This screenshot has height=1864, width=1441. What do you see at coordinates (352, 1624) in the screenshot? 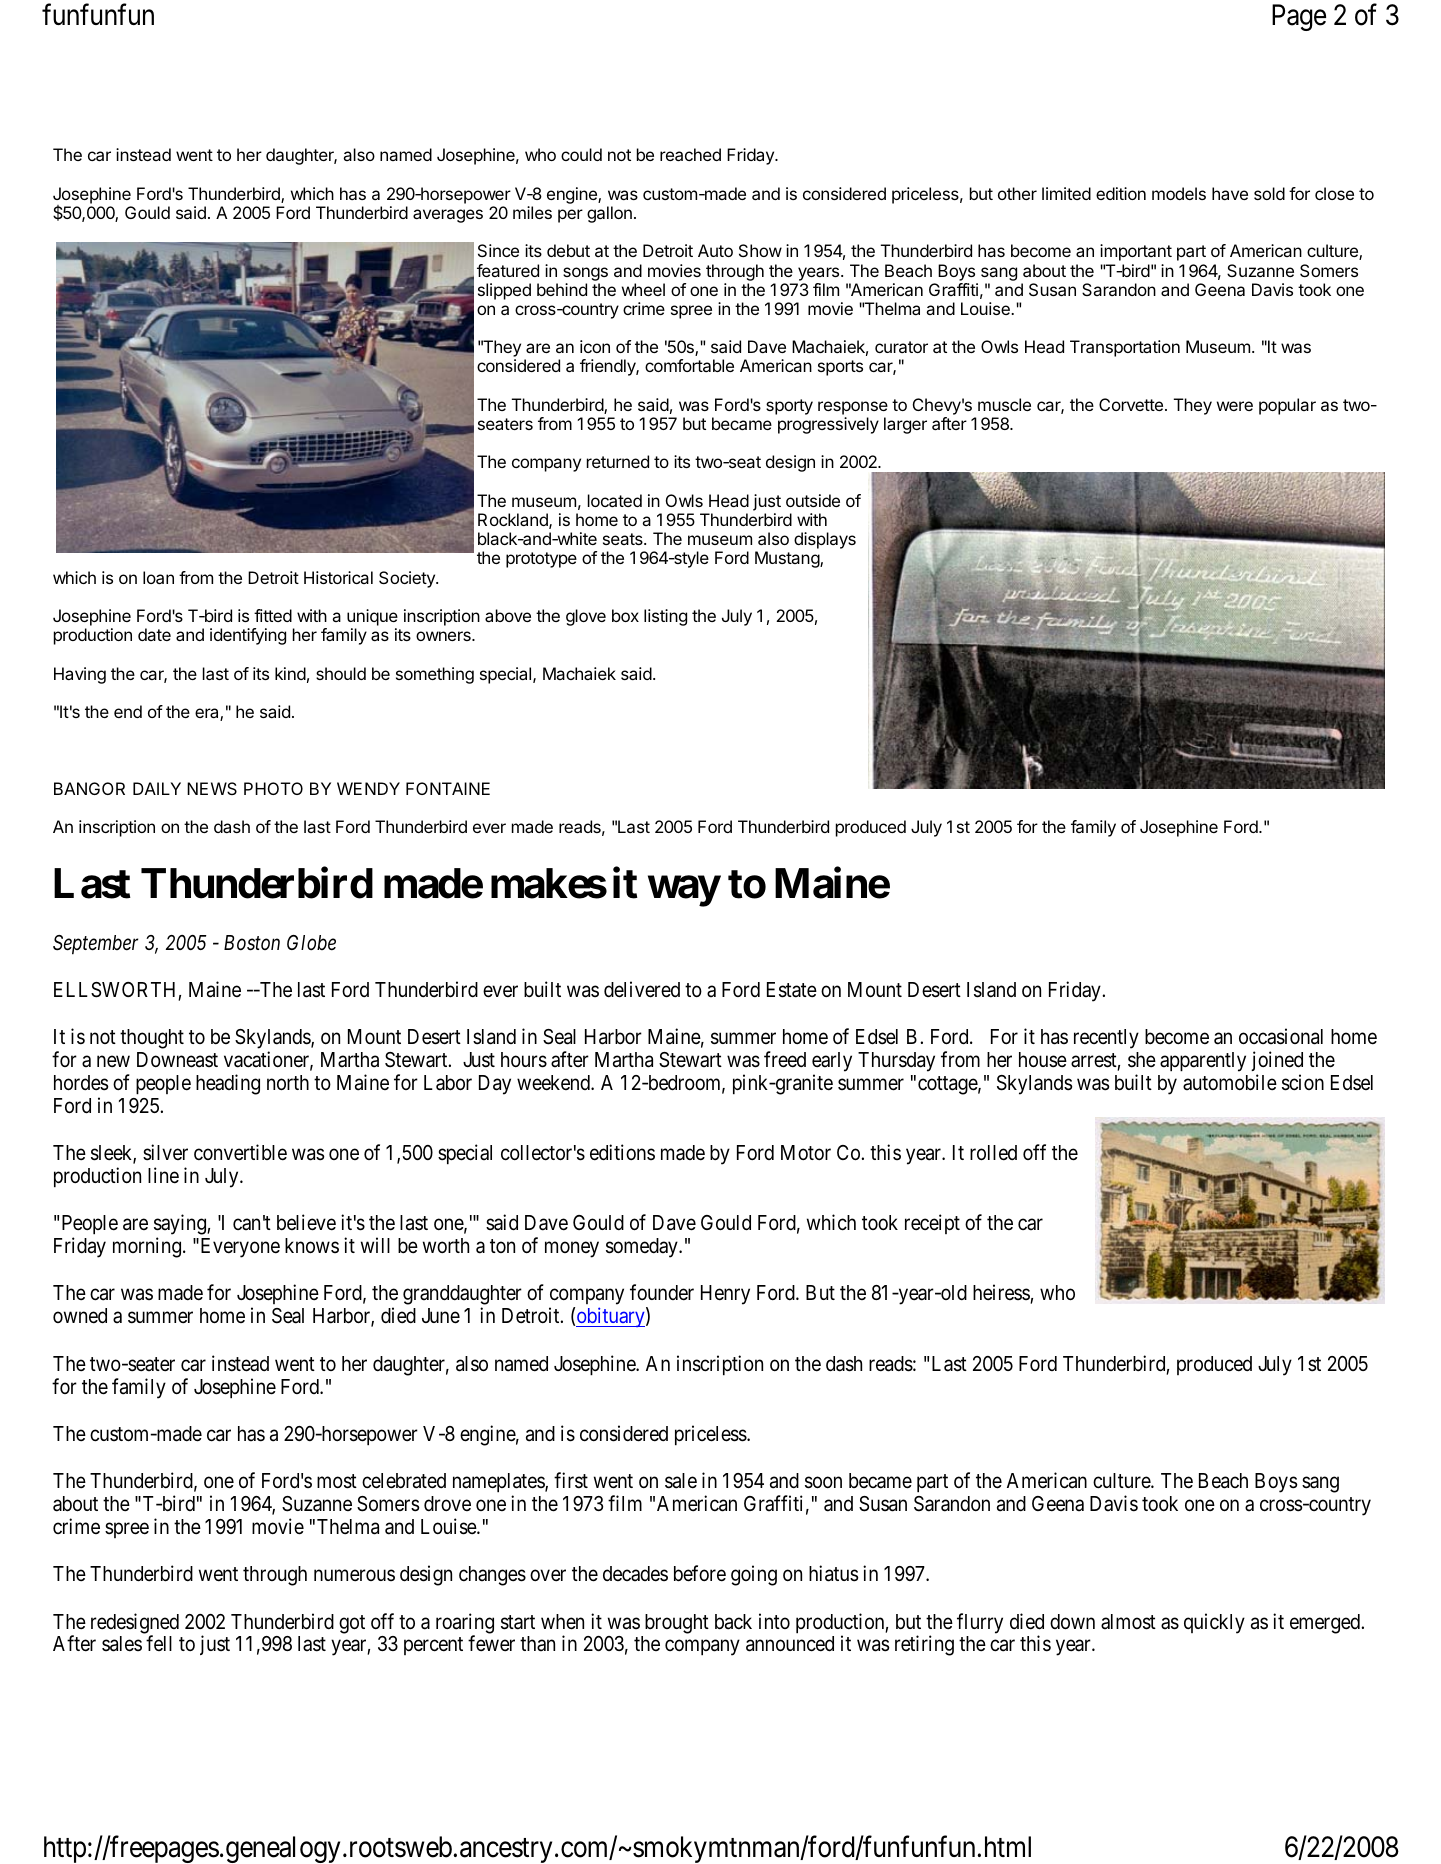
I see `got` at bounding box center [352, 1624].
